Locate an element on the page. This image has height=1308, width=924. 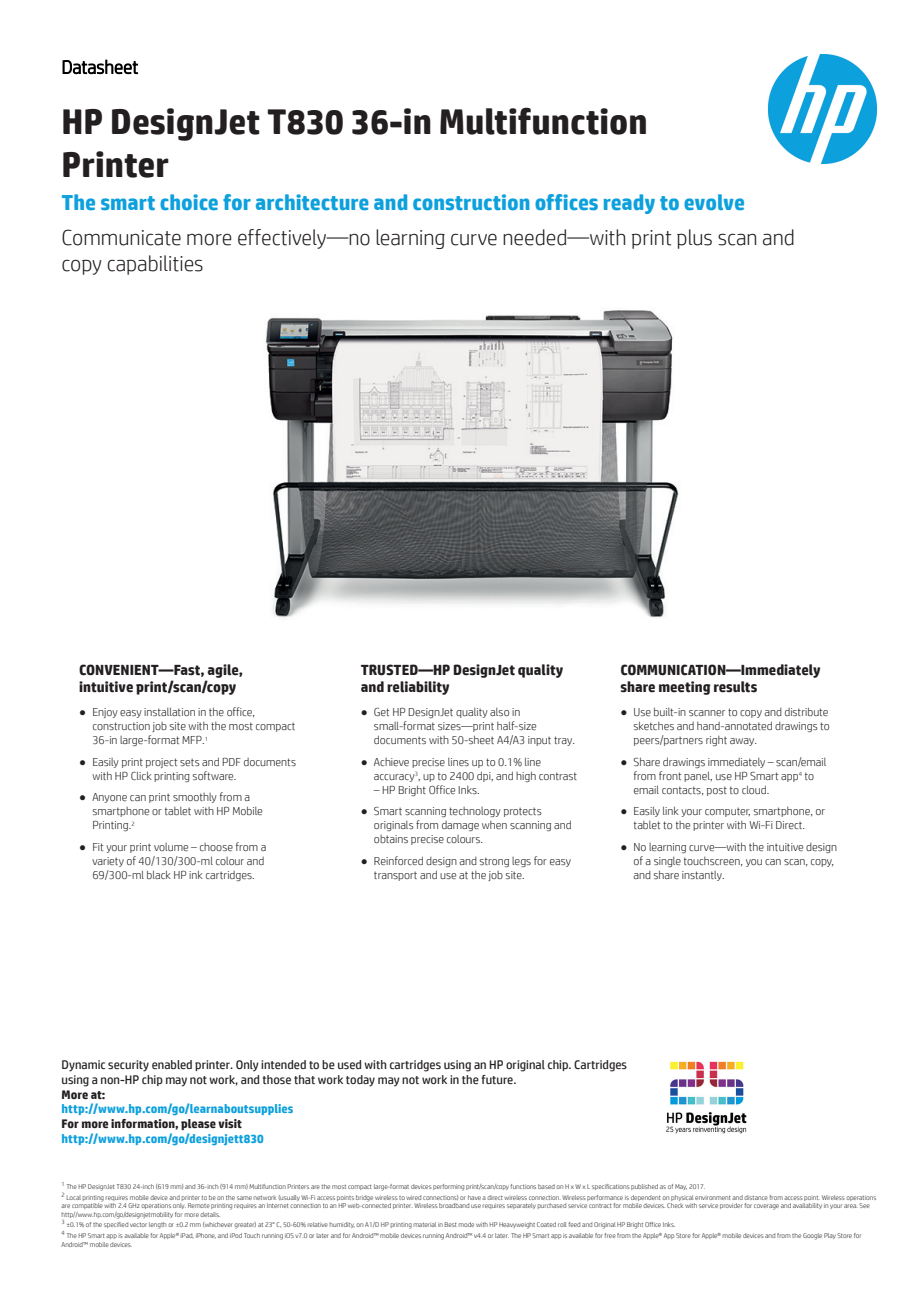
instantly is located at coordinates (703, 876).
